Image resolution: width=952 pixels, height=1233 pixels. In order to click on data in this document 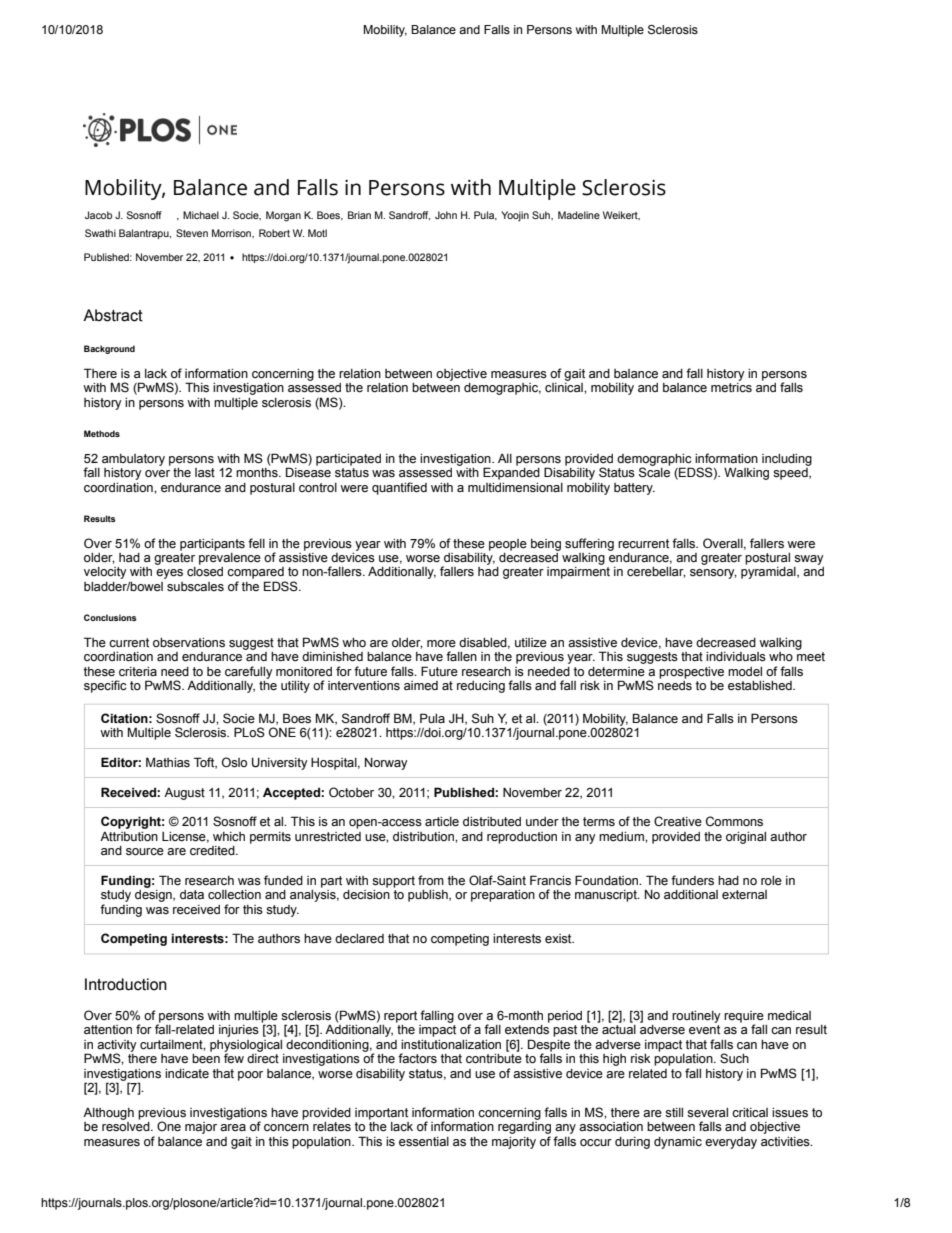, I will do `click(192, 894)`.
